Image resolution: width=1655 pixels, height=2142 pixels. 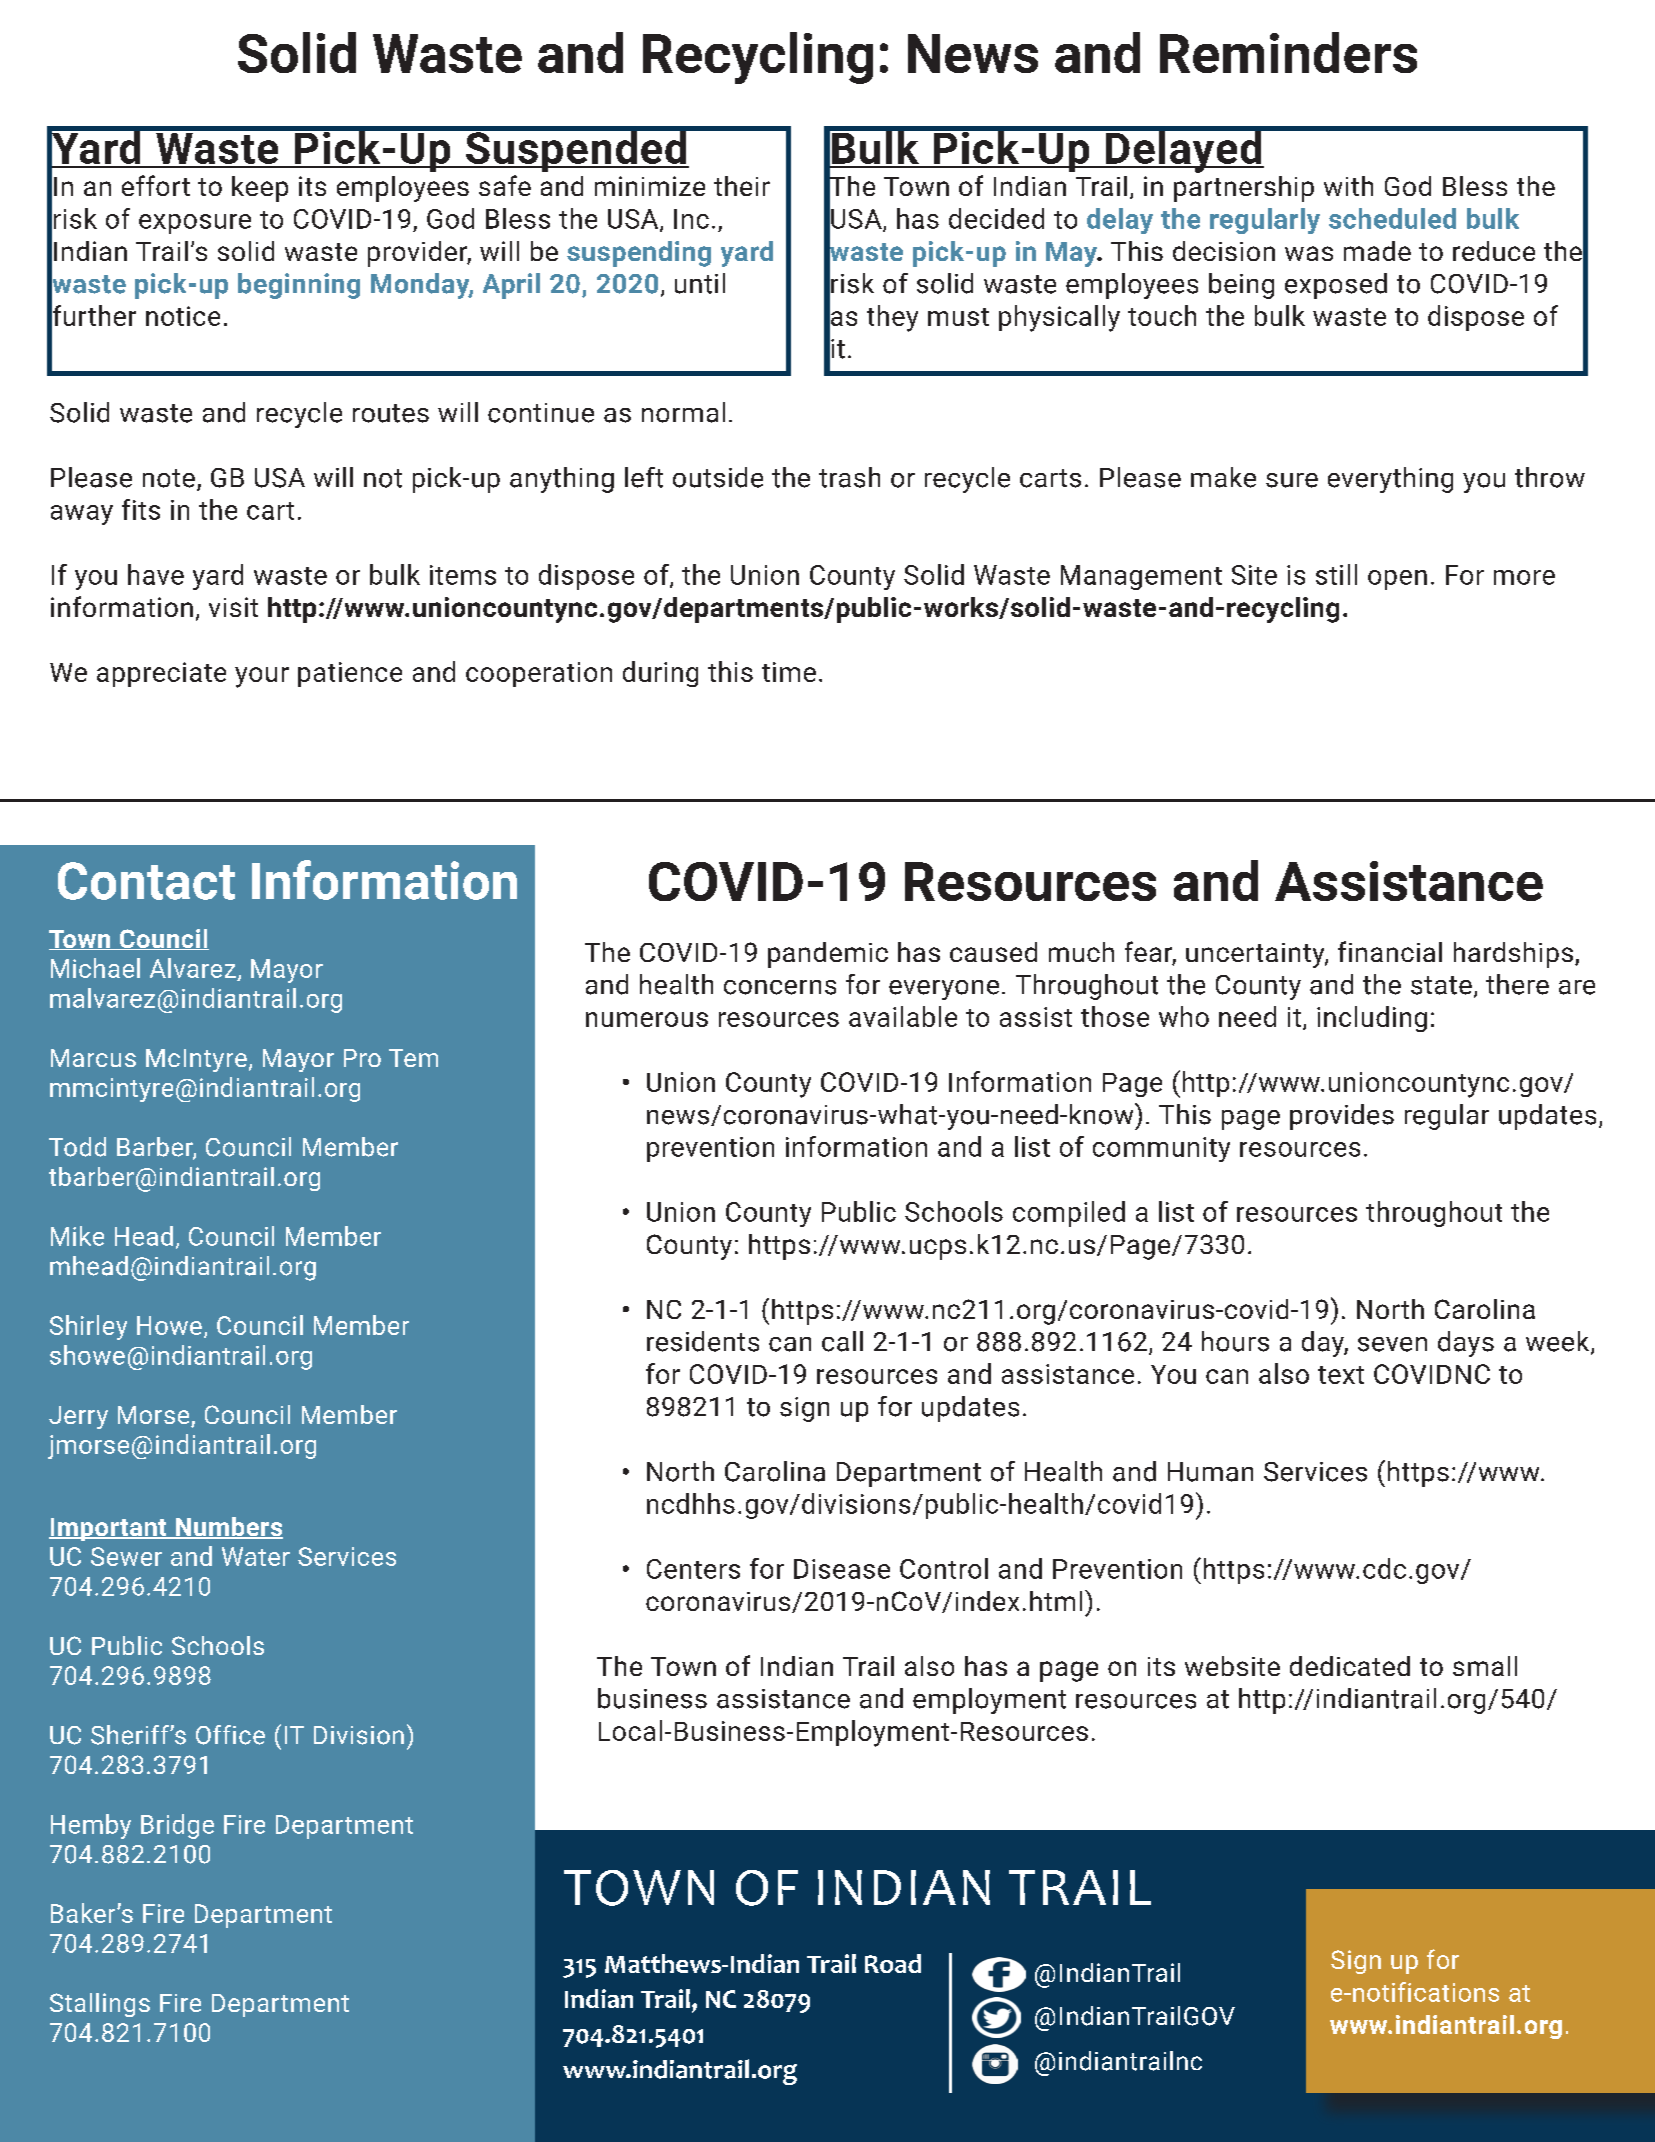 What do you see at coordinates (260, 189) in the screenshot?
I see `keep` at bounding box center [260, 189].
